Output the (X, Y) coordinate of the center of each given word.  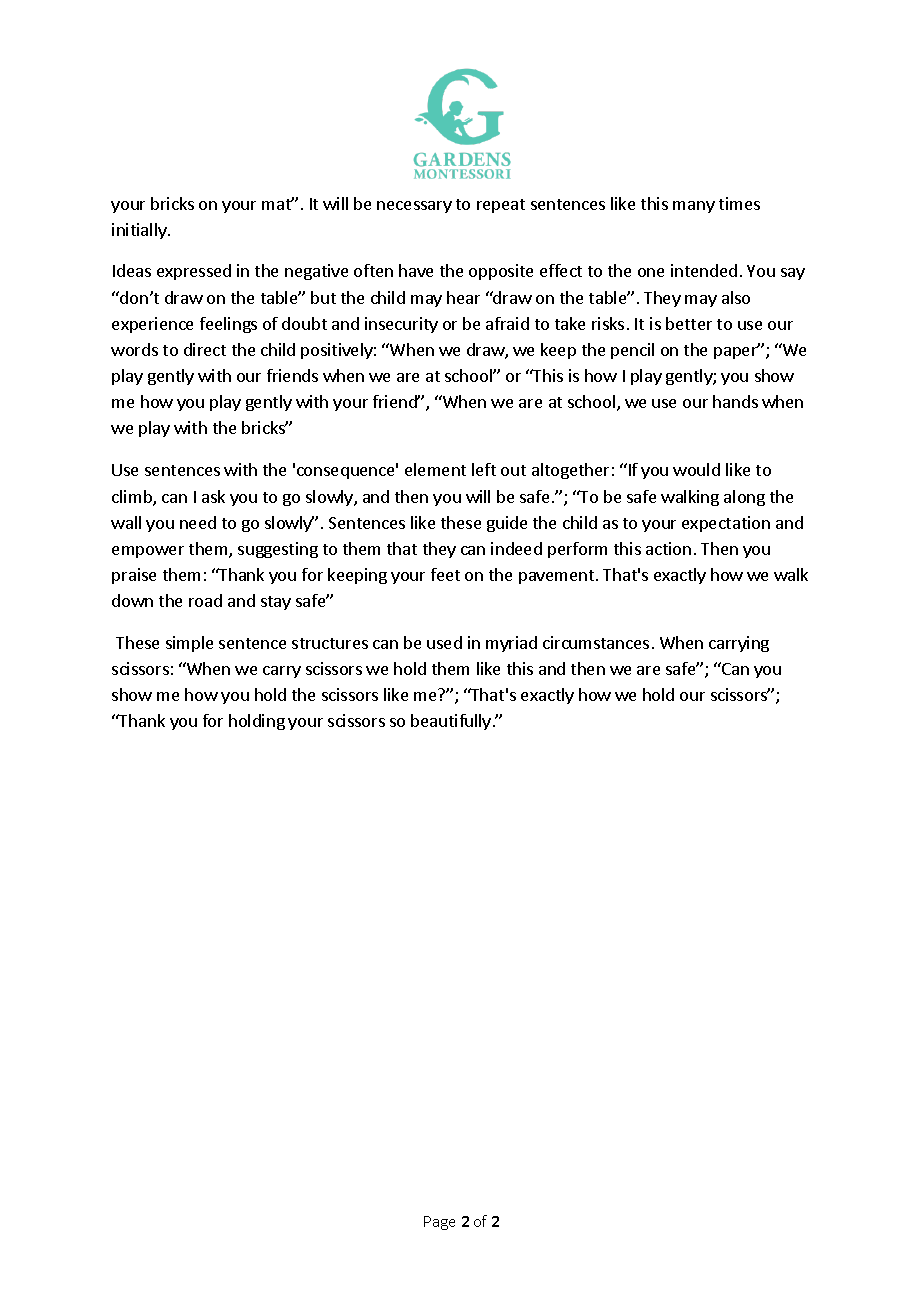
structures (330, 643)
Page (439, 1223)
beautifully (451, 722)
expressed (194, 272)
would (696, 469)
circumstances (596, 642)
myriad (511, 644)
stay (276, 603)
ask (213, 496)
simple (189, 644)
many (694, 207)
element (435, 469)
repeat (501, 206)
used (444, 642)
